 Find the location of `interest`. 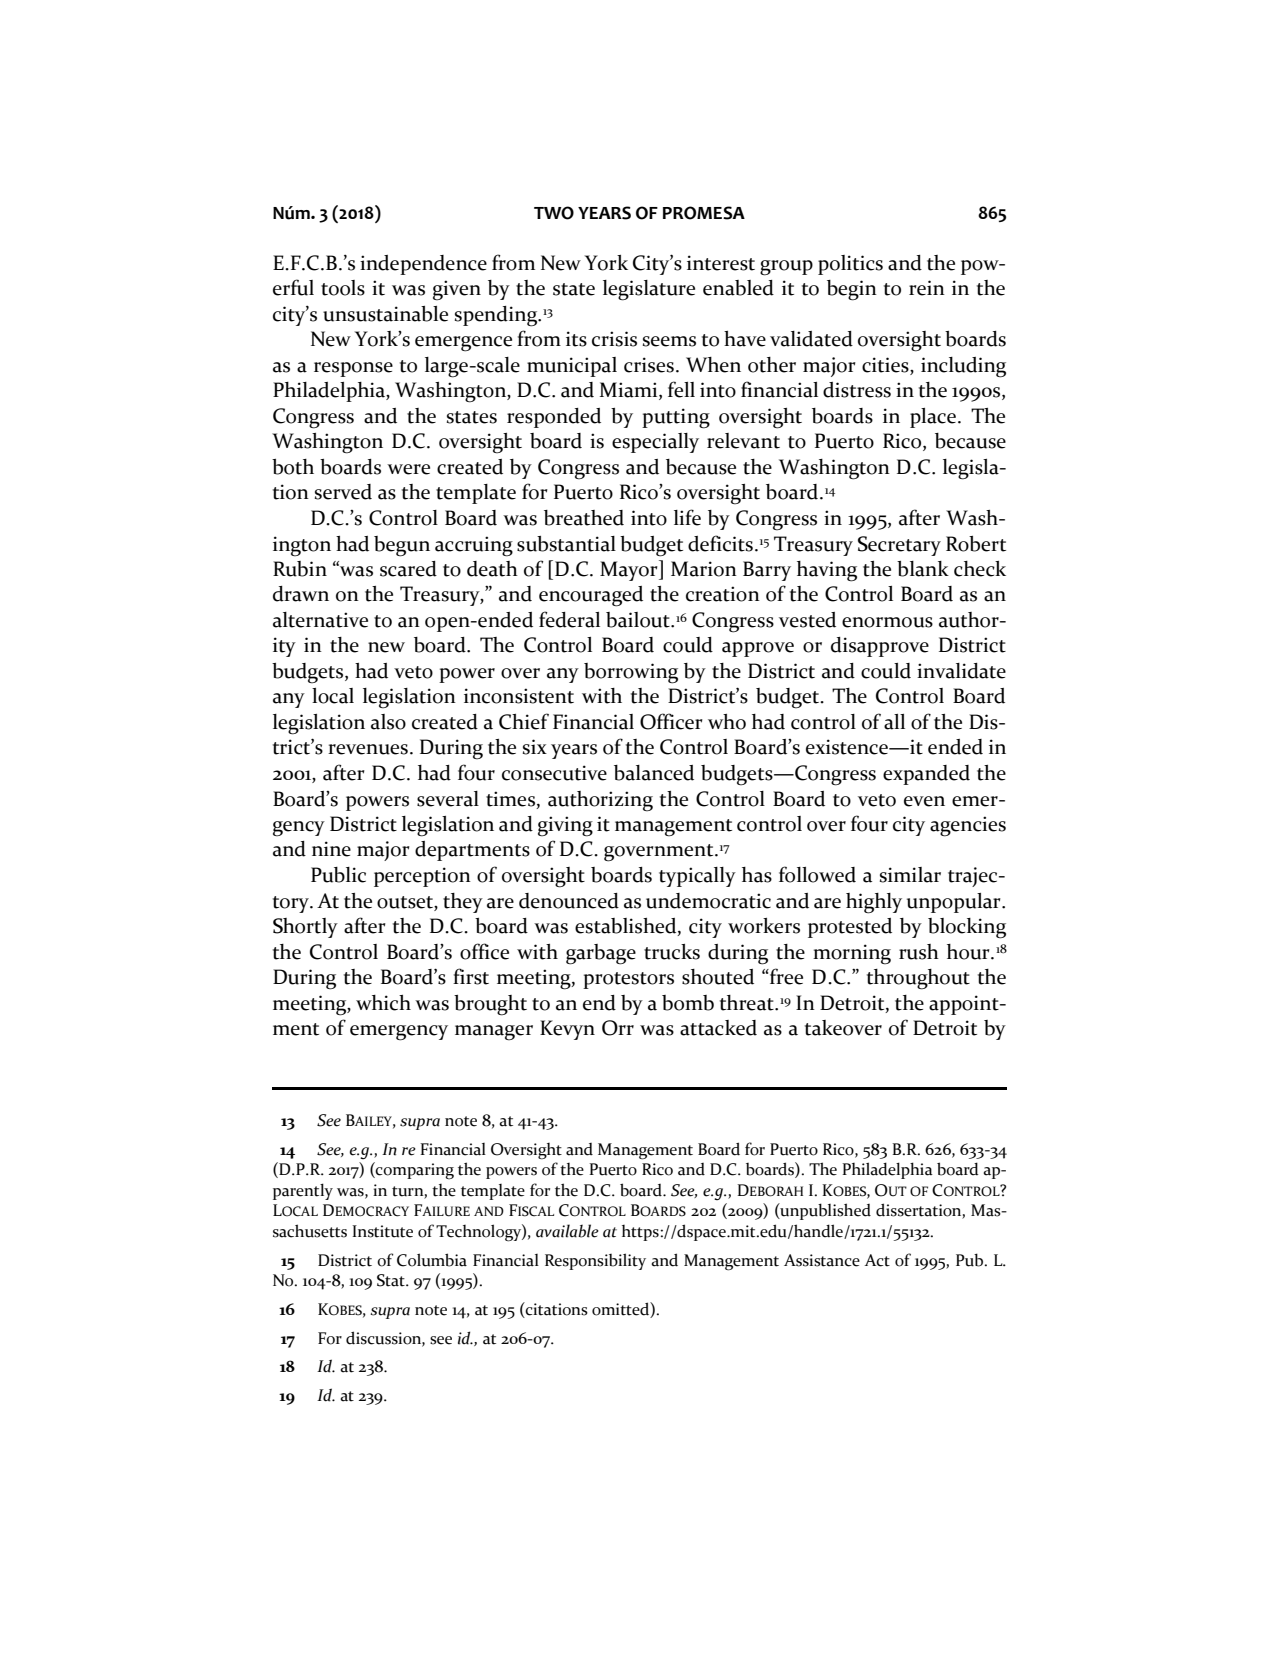

interest is located at coordinates (721, 263).
